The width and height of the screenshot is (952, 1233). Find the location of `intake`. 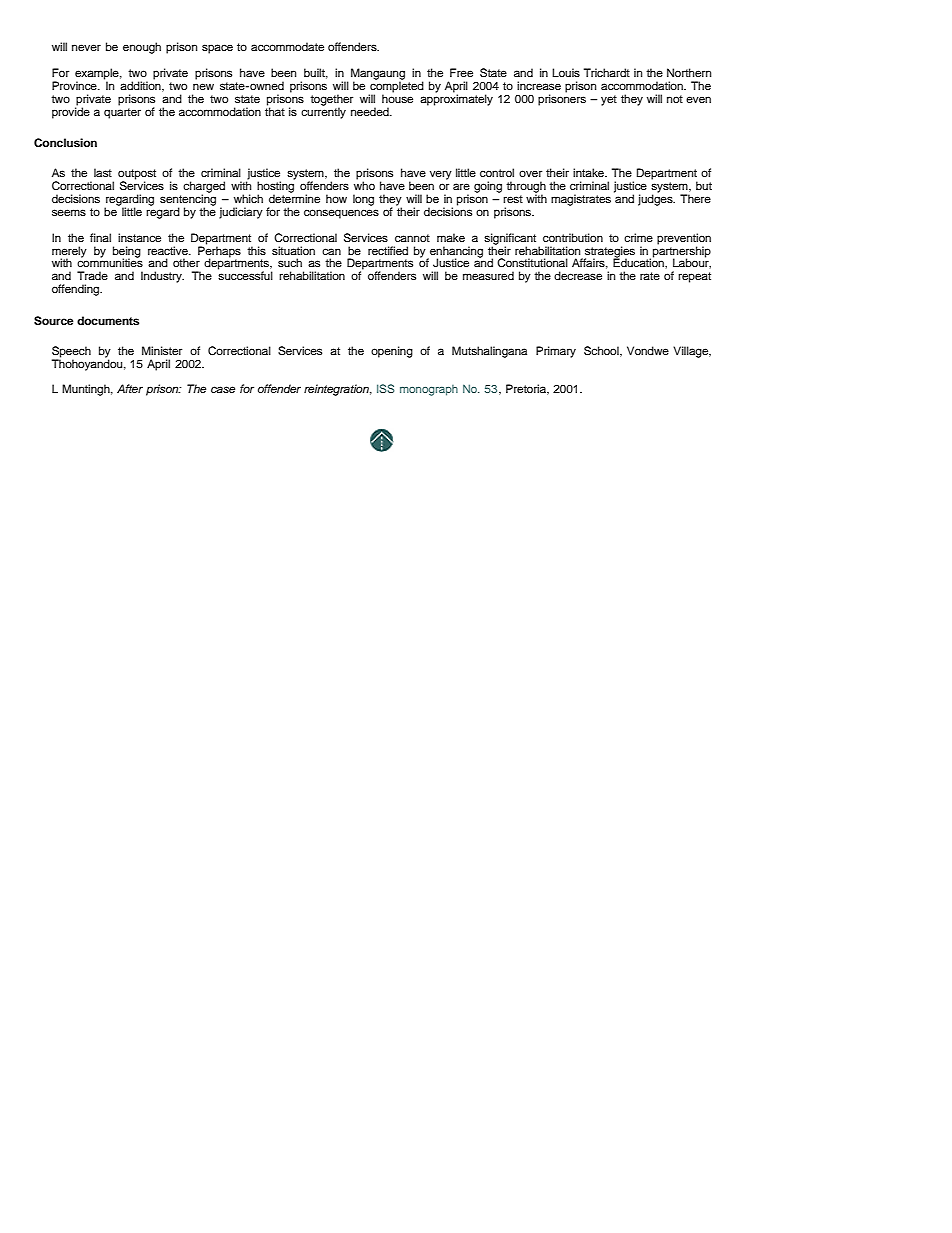

intake is located at coordinates (589, 172).
